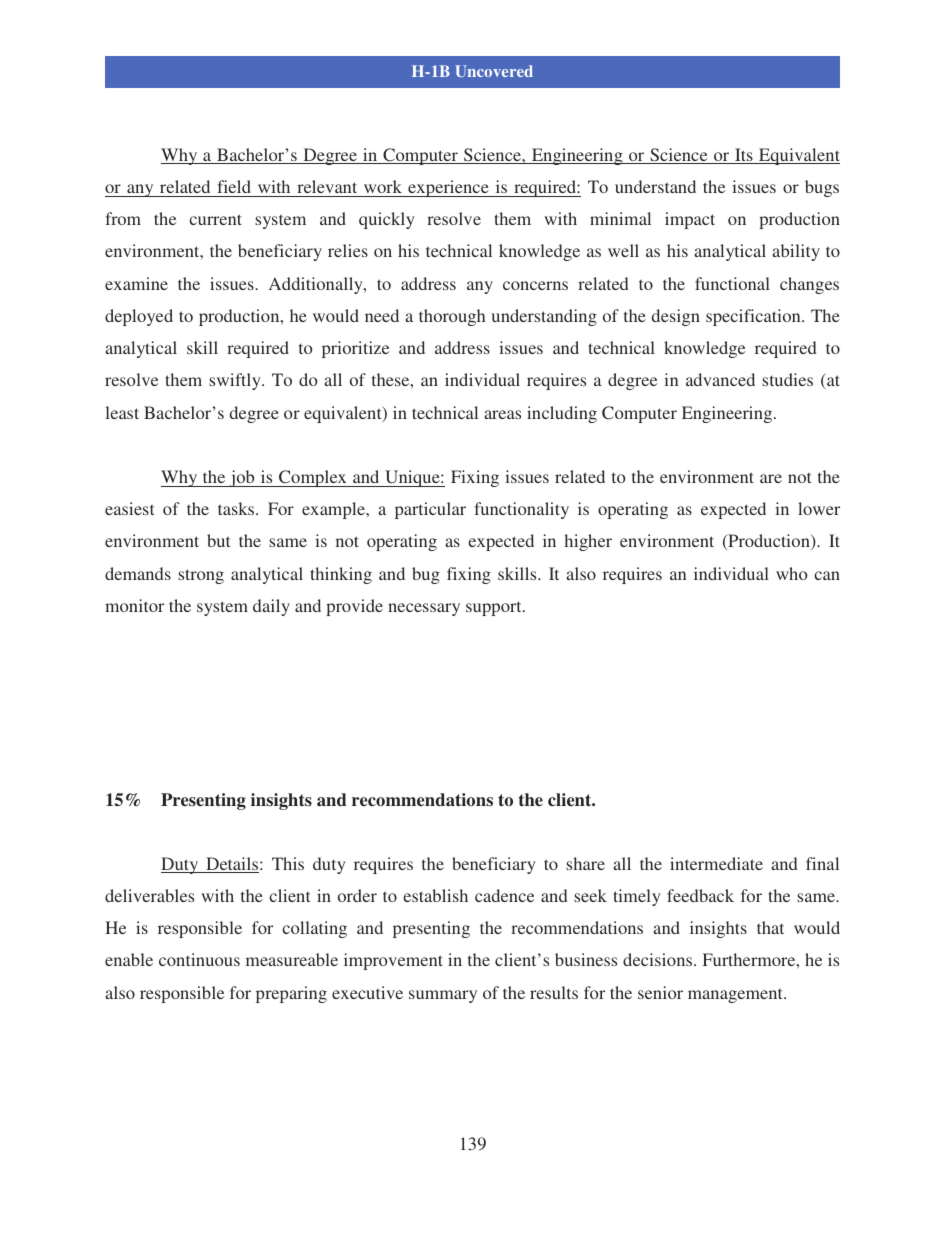 The image size is (952, 1233). Describe the element at coordinates (430, 510) in the page. I see `particular` at that location.
